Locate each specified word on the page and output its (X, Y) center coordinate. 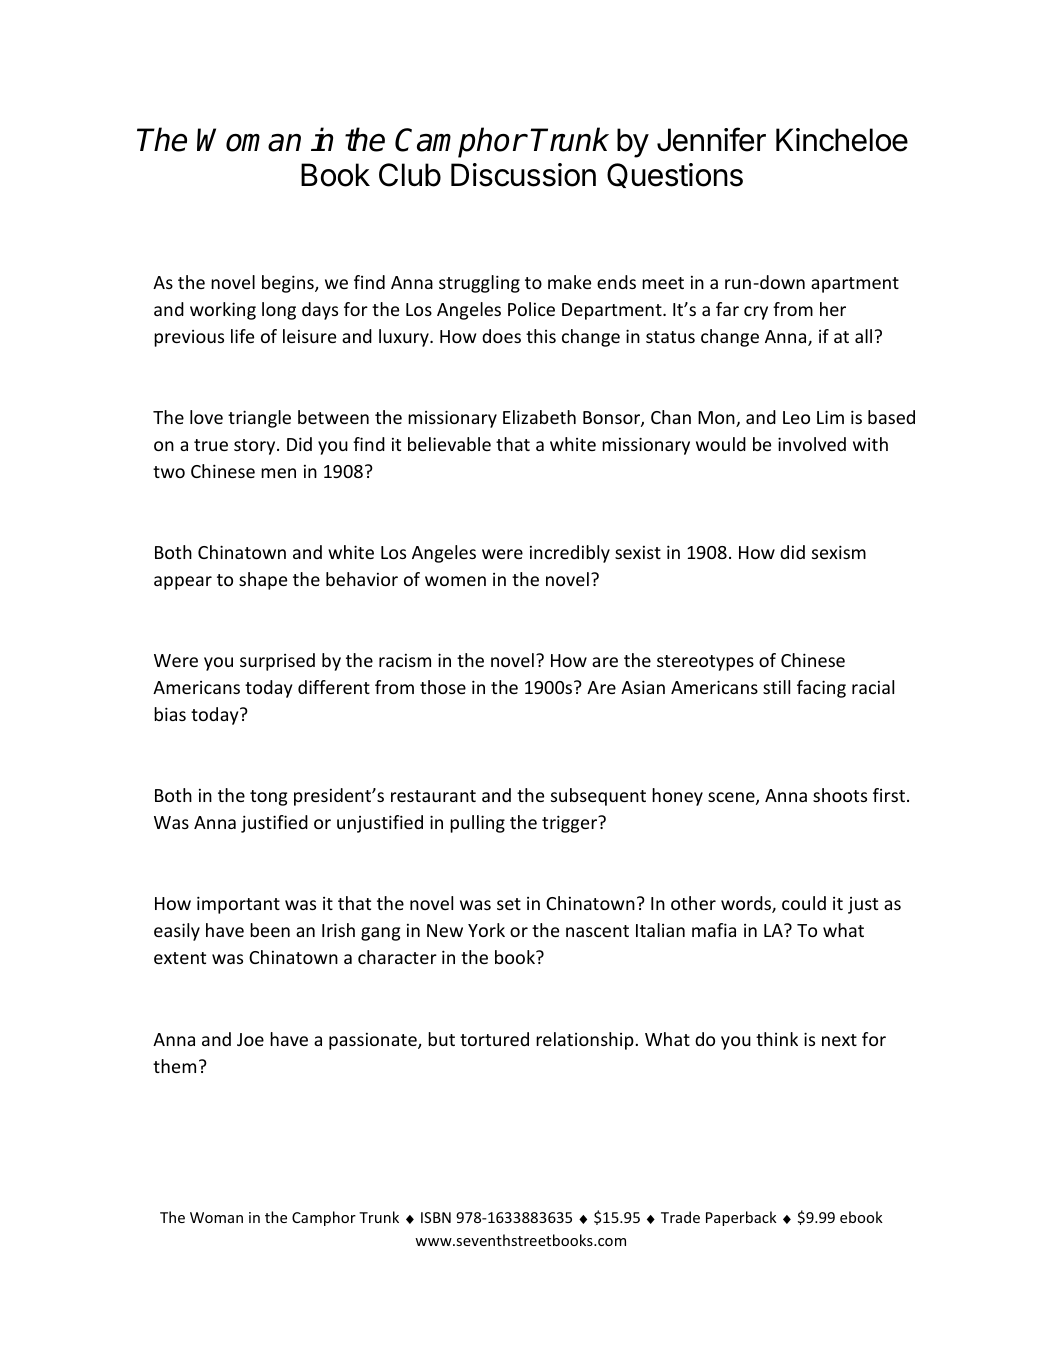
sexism (839, 552)
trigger (571, 824)
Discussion (523, 175)
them (174, 1066)
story (256, 447)
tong (268, 798)
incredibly (570, 554)
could (804, 903)
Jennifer (711, 139)
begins (289, 284)
